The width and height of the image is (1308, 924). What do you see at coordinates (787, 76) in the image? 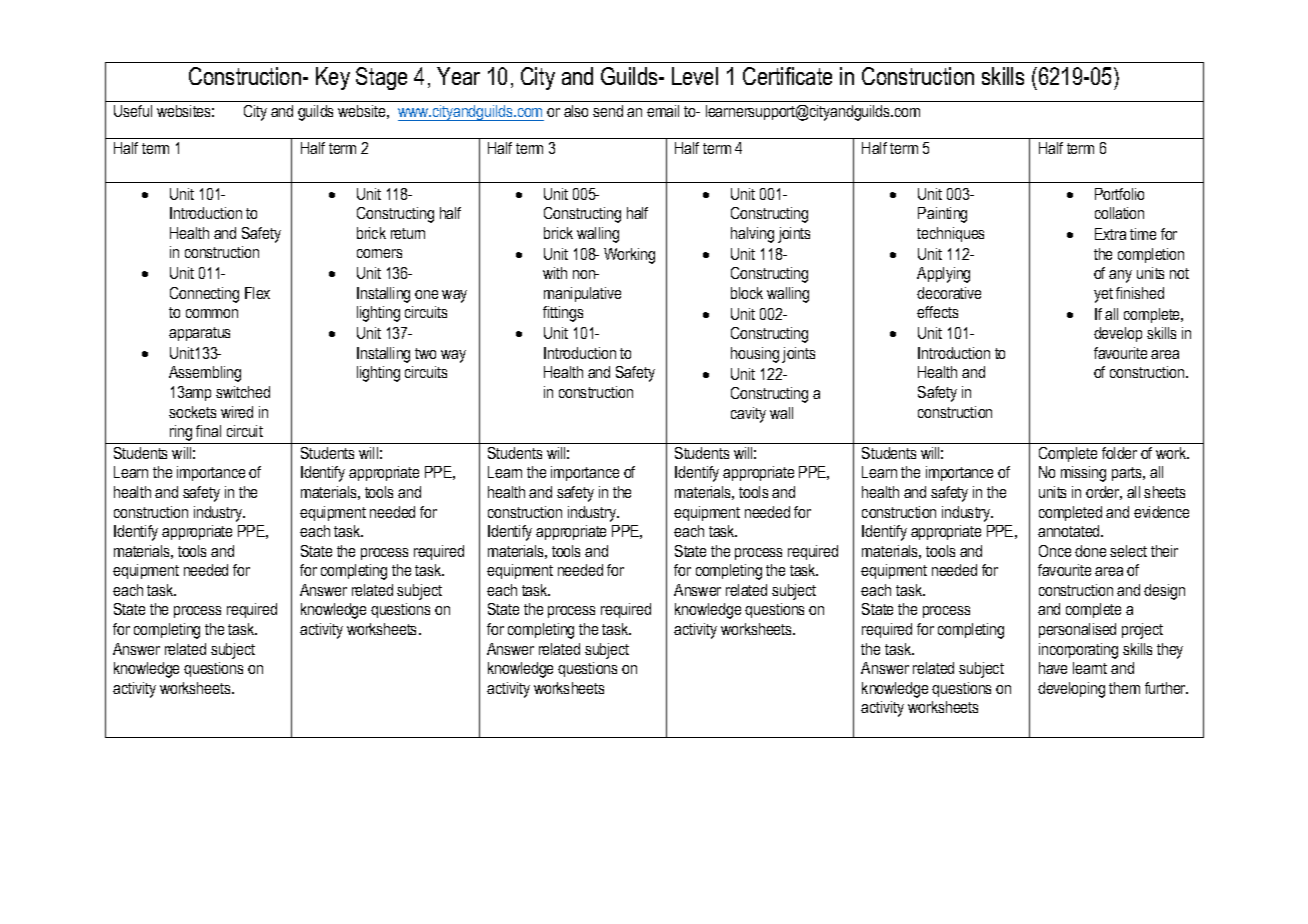
I see `Certificate` at bounding box center [787, 76].
